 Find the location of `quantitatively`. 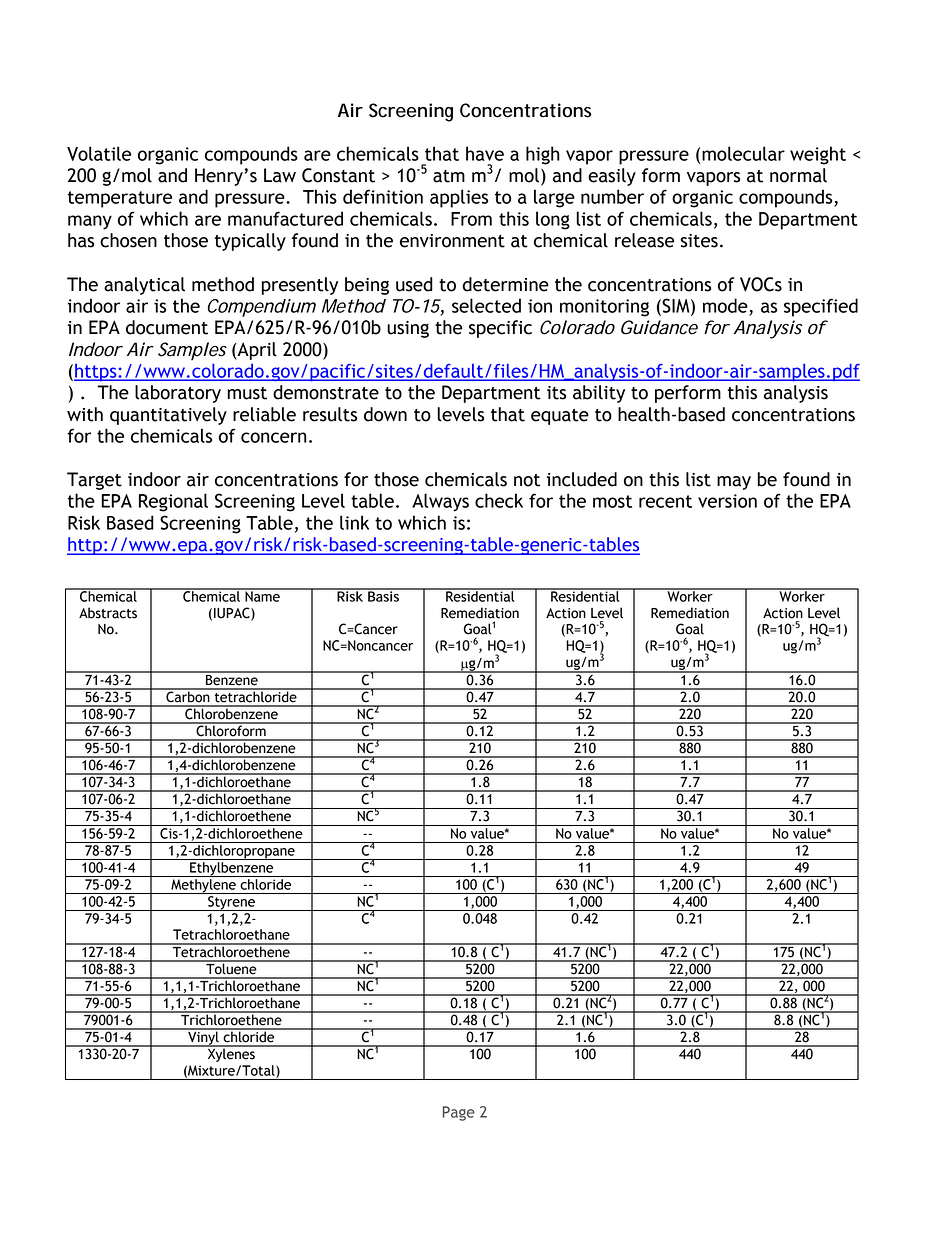

quantitatively is located at coordinates (168, 416).
